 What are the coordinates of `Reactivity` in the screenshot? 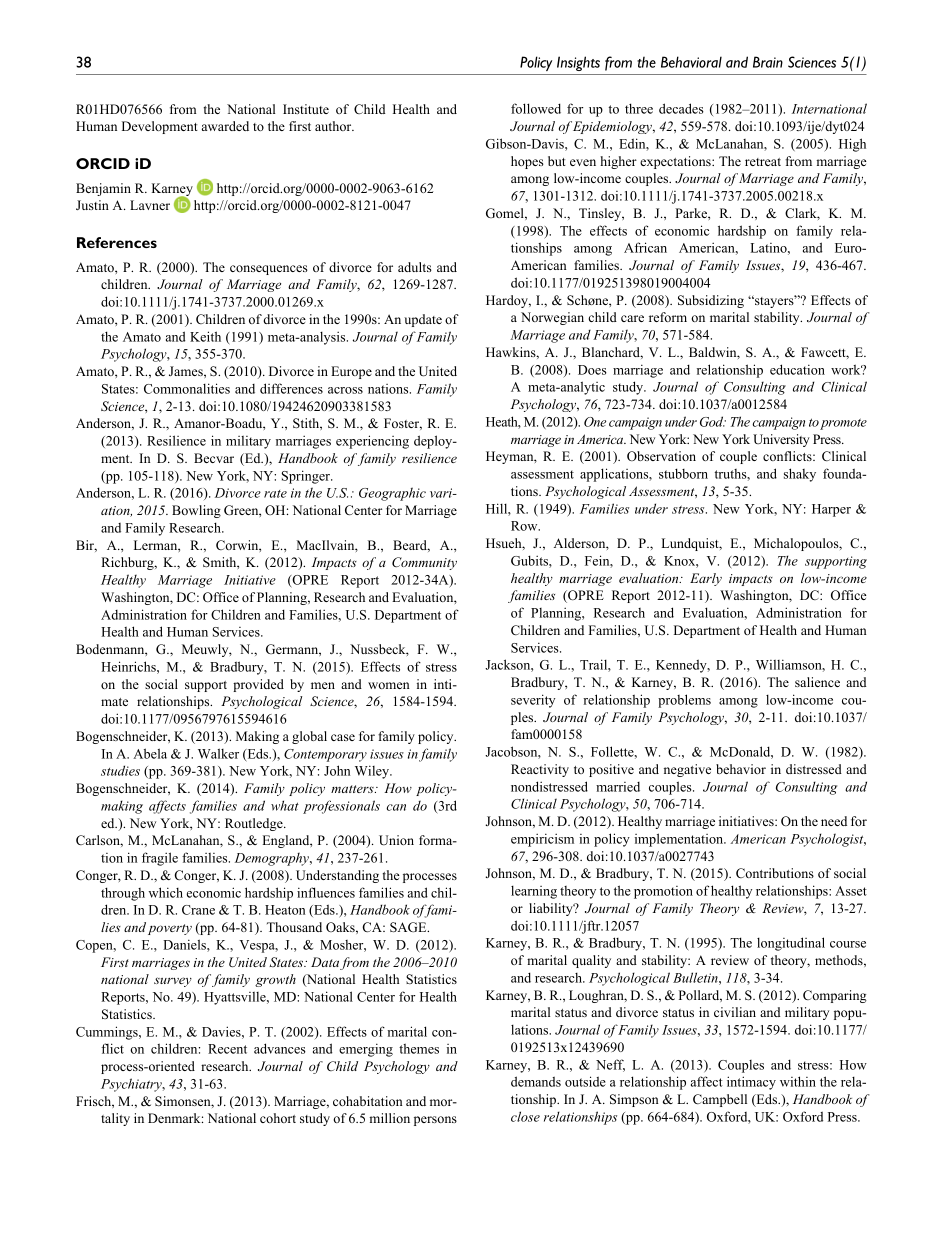 It's located at (540, 770).
